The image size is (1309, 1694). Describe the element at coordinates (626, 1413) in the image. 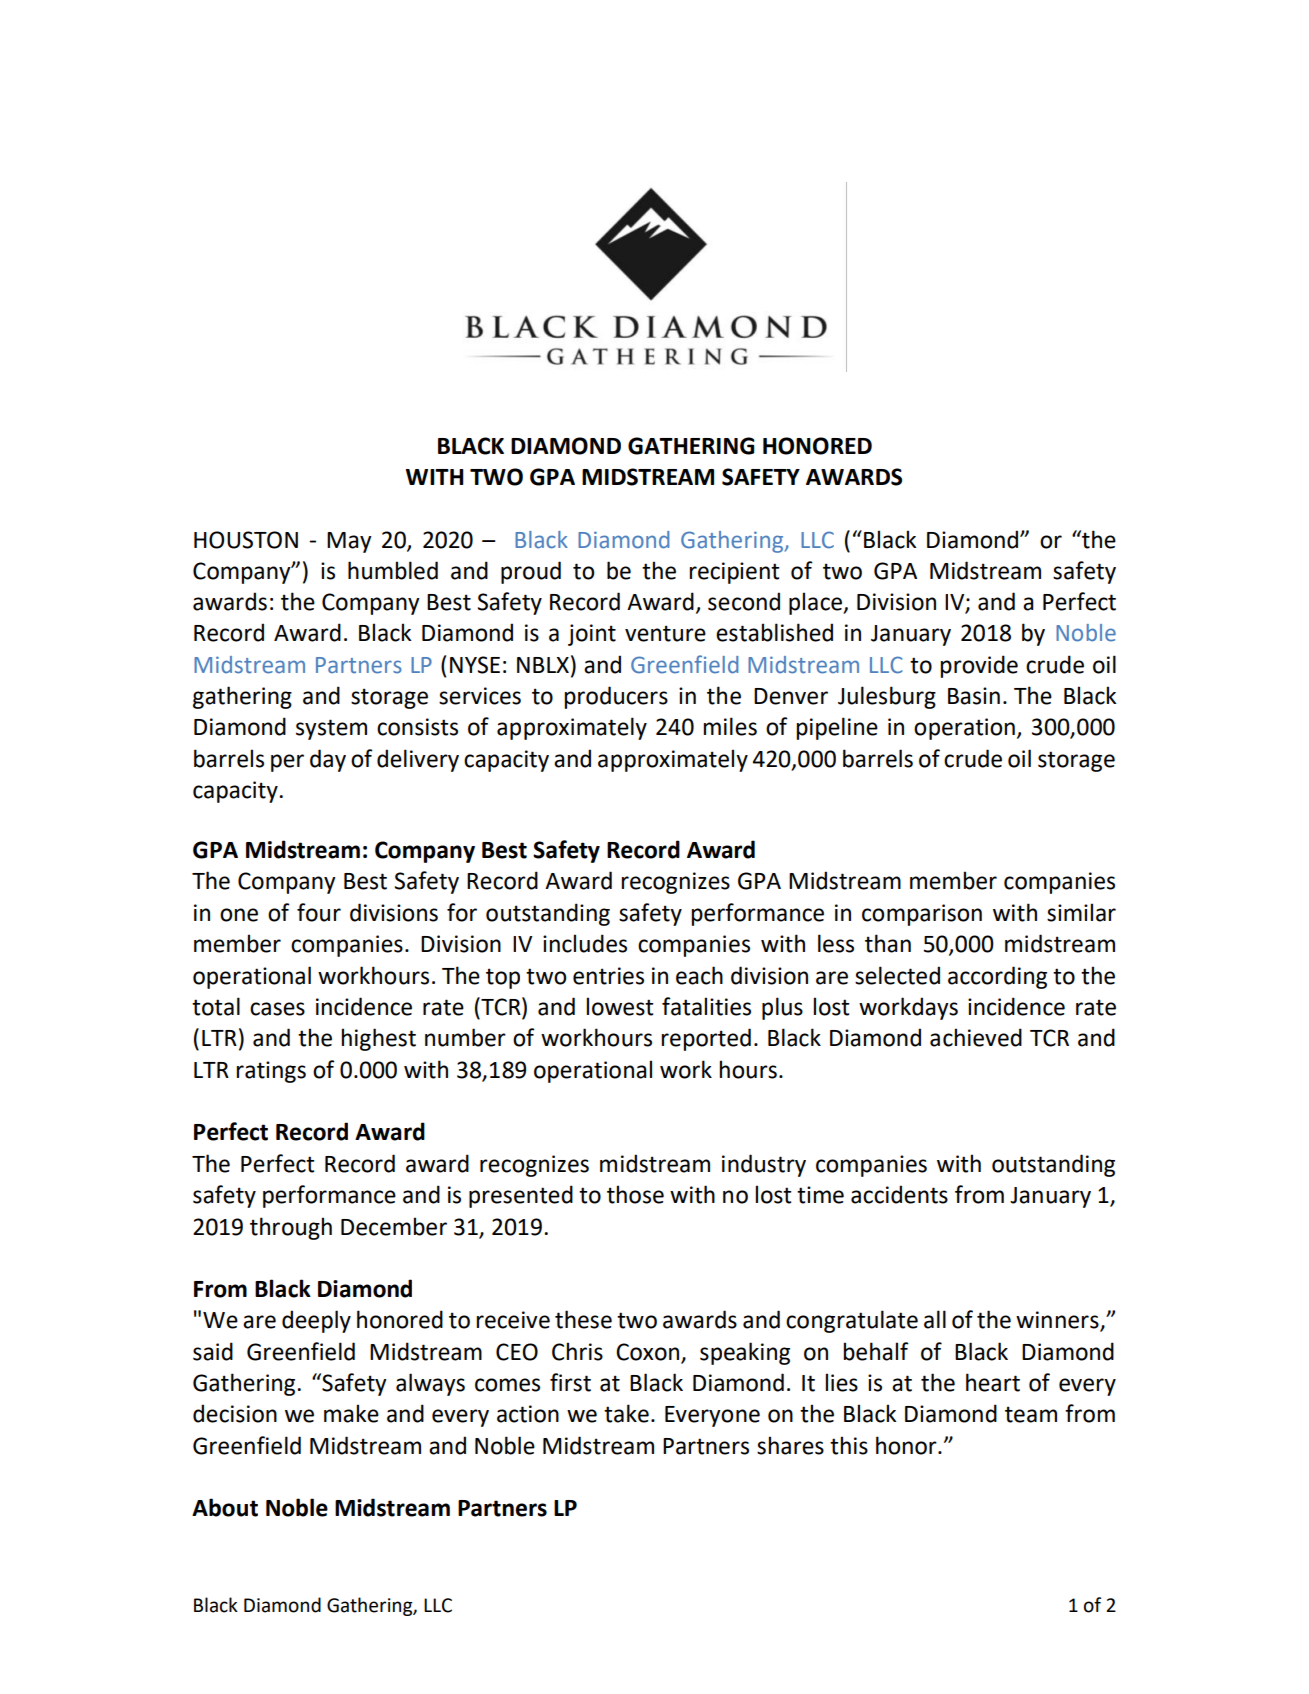

I see `take` at that location.
